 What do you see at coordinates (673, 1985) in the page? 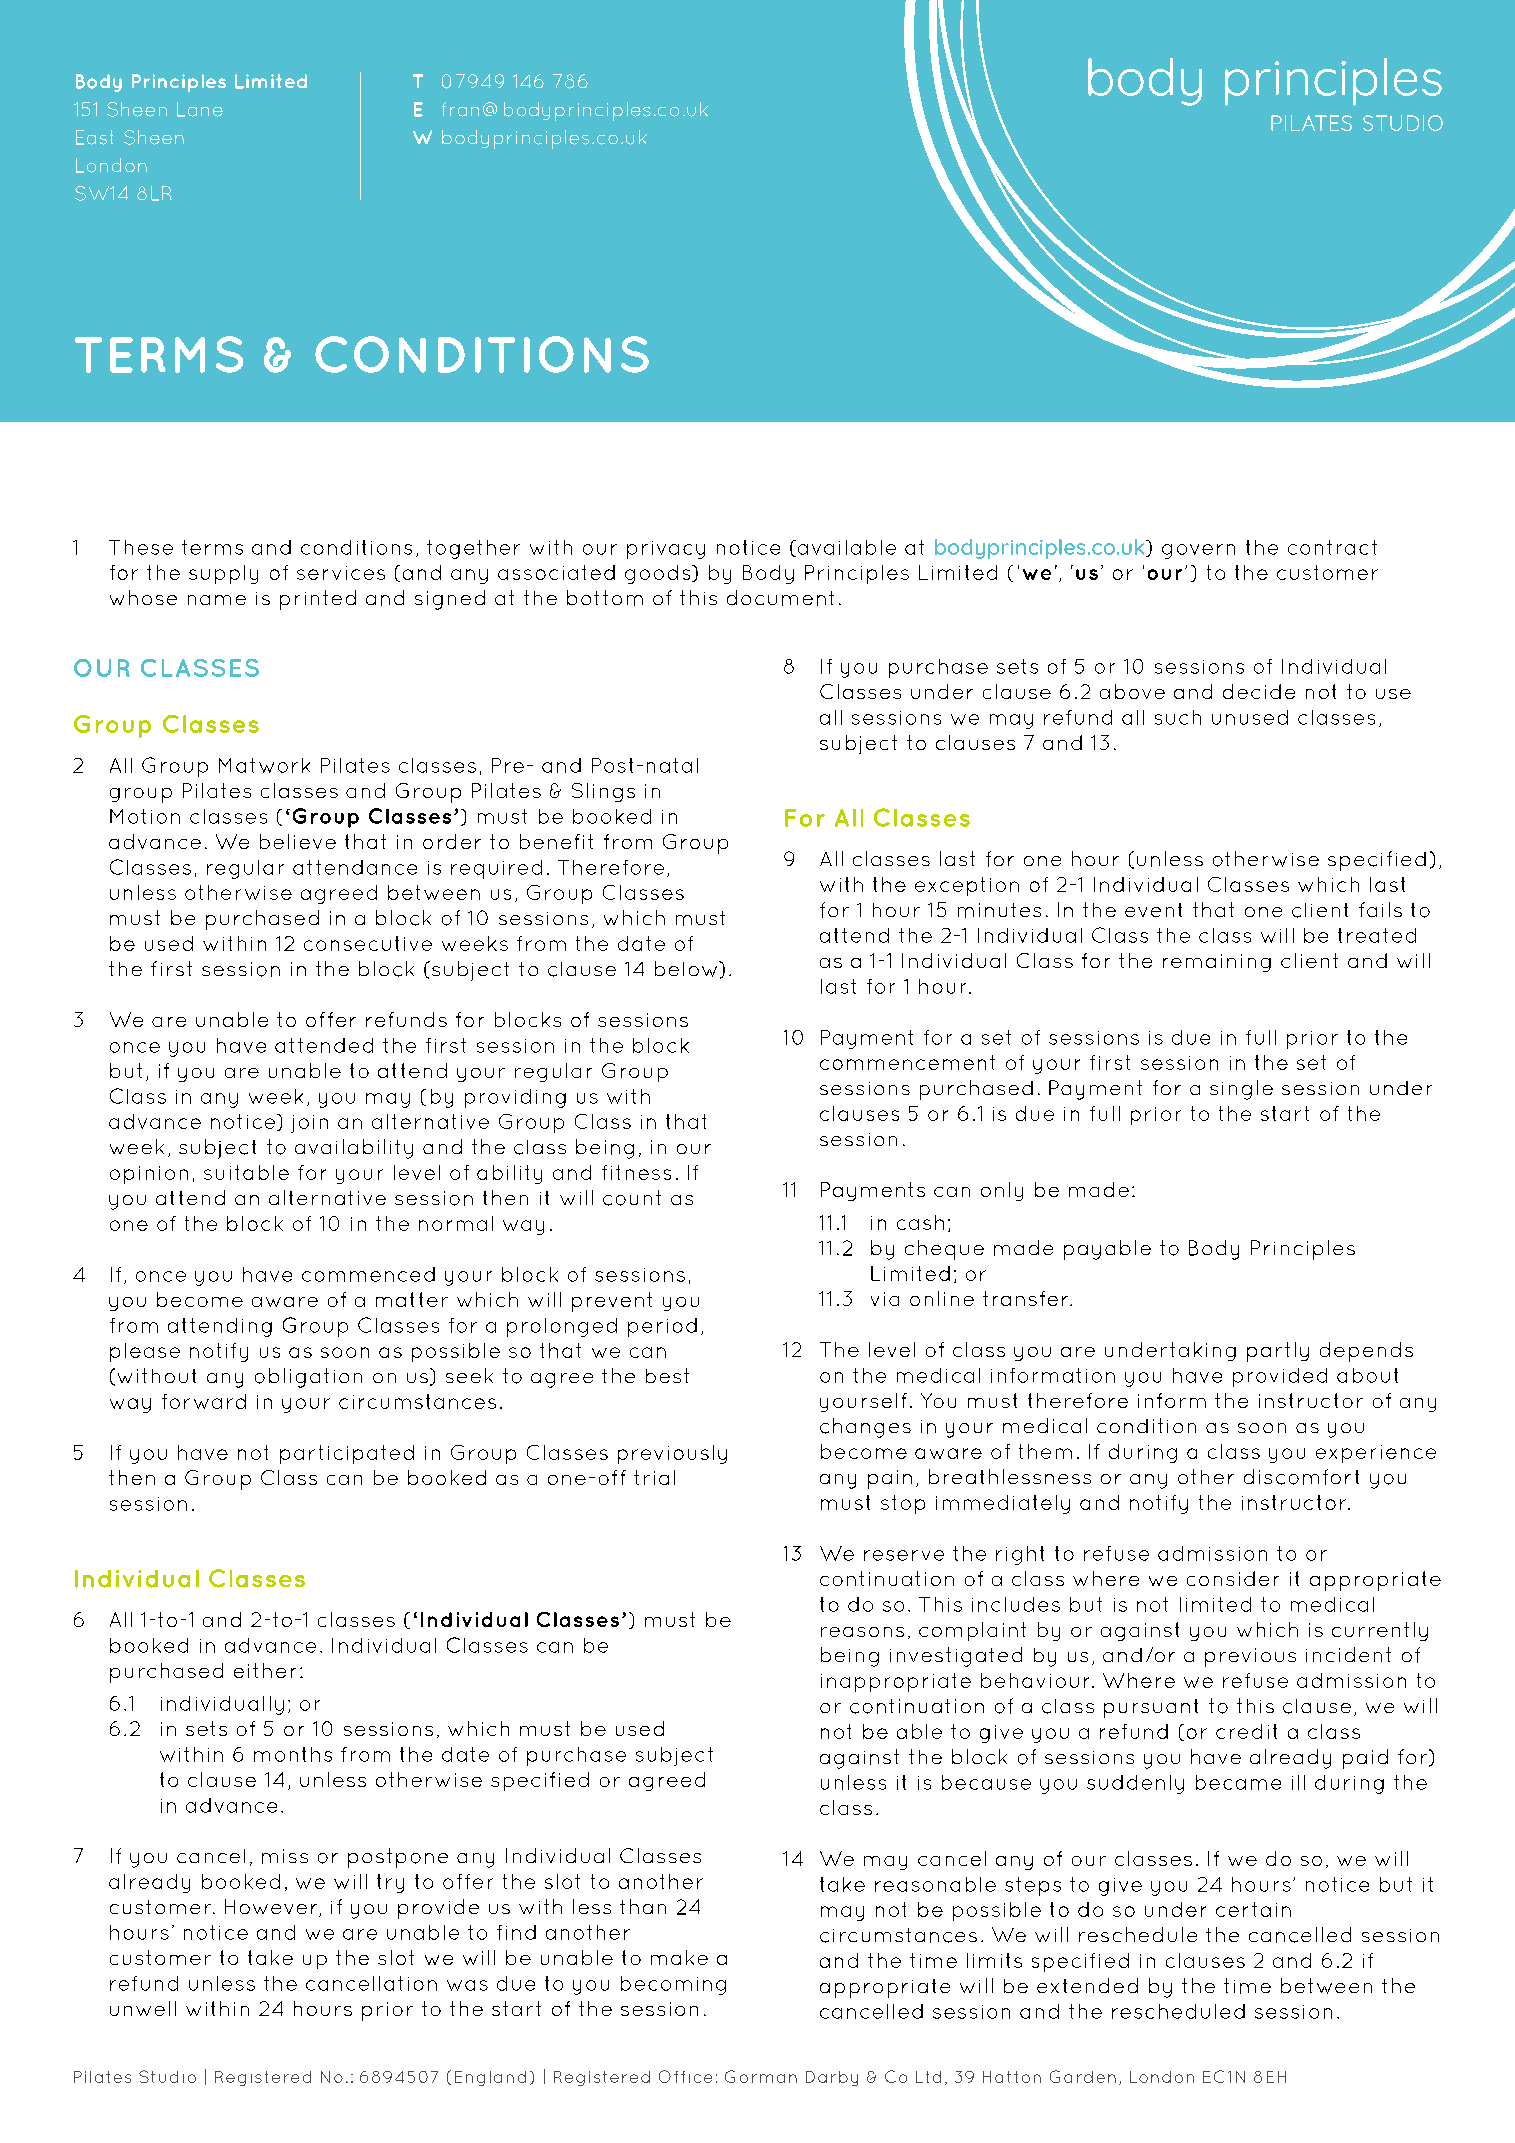
I see `becoming` at bounding box center [673, 1985].
